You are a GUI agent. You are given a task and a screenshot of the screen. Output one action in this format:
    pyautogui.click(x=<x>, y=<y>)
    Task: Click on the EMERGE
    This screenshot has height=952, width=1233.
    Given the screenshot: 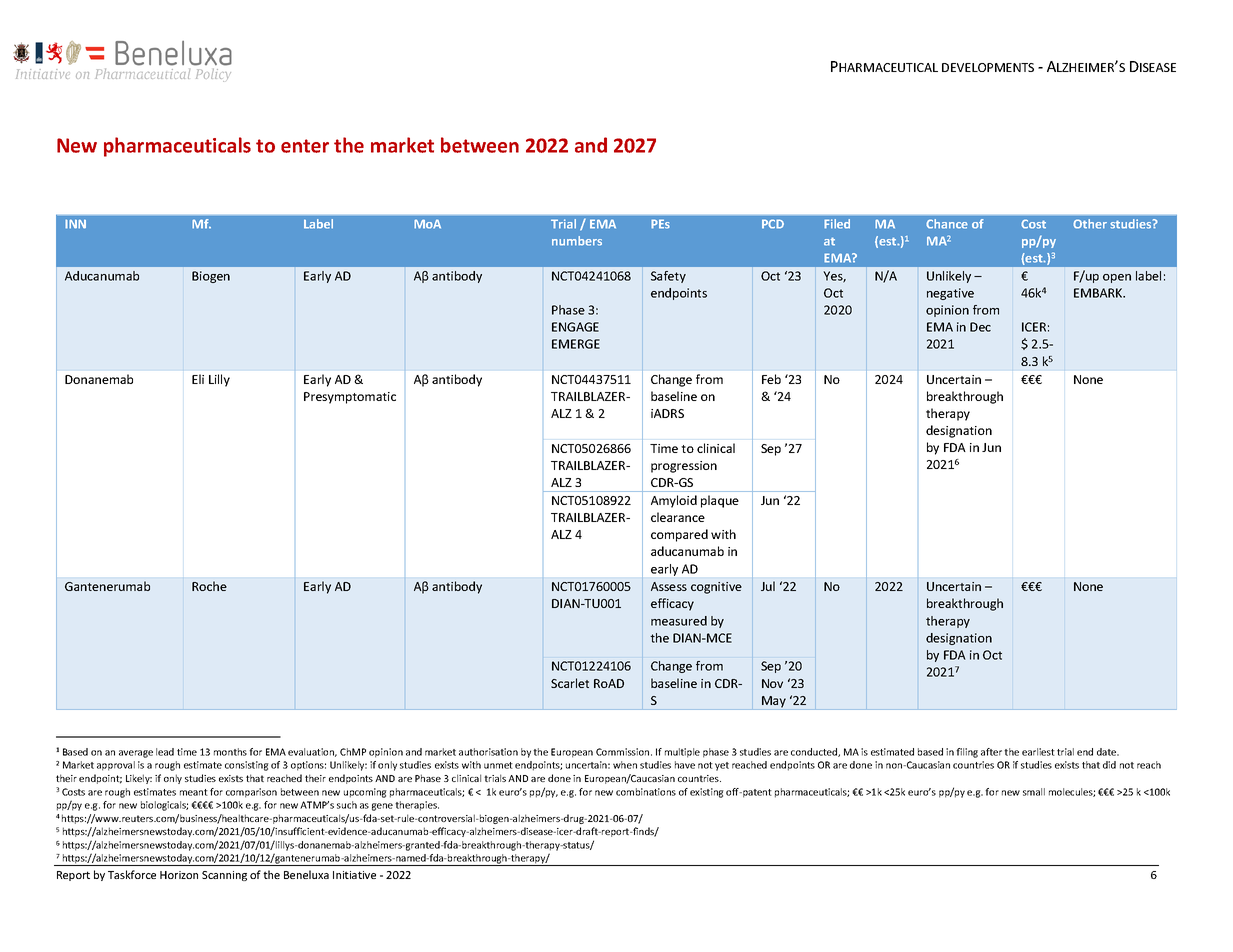 What is the action you would take?
    pyautogui.click(x=576, y=344)
